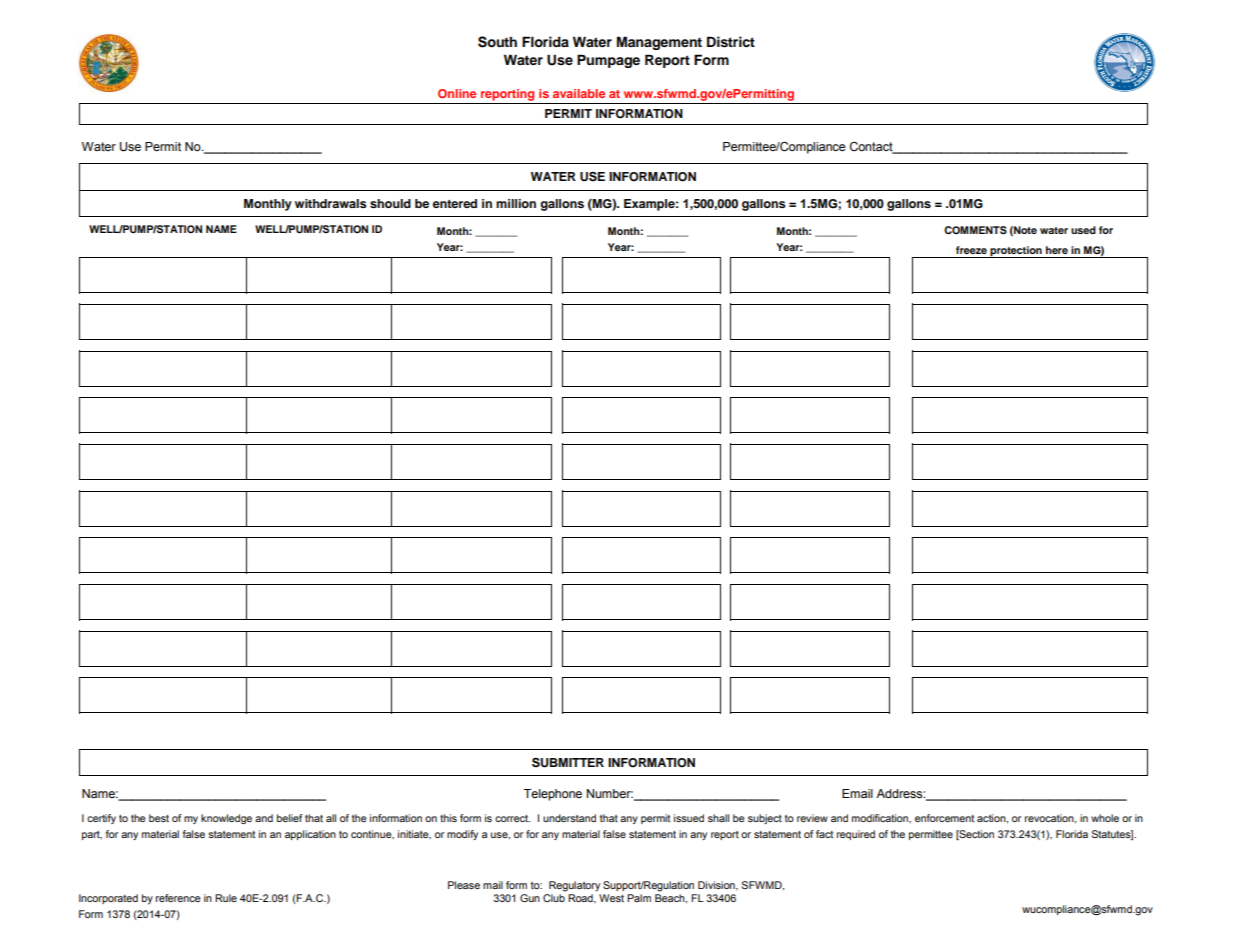 The image size is (1233, 952). Describe the element at coordinates (226, 898) in the page. I see `Rule` at that location.
